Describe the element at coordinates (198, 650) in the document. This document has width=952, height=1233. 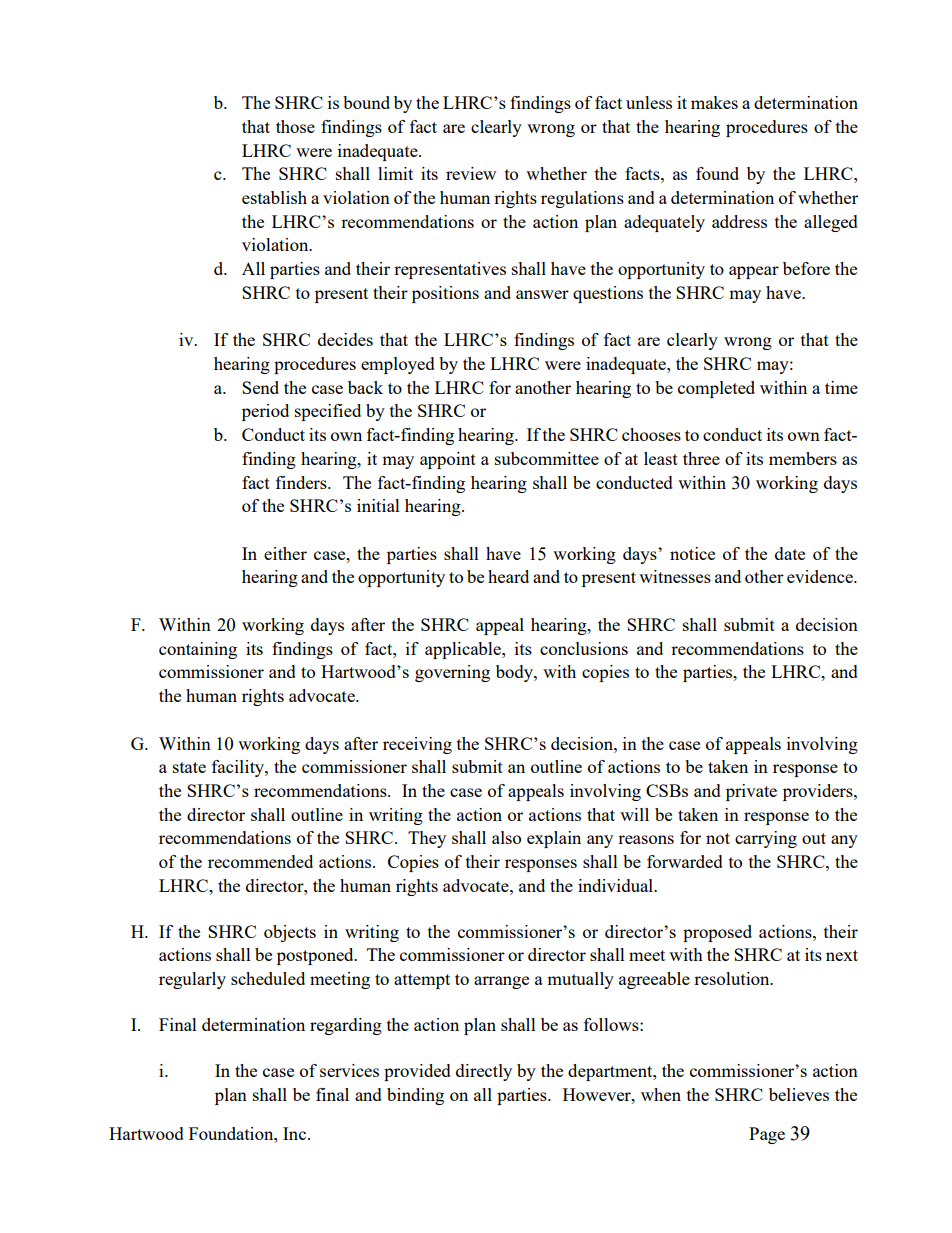
I see `containing` at that location.
